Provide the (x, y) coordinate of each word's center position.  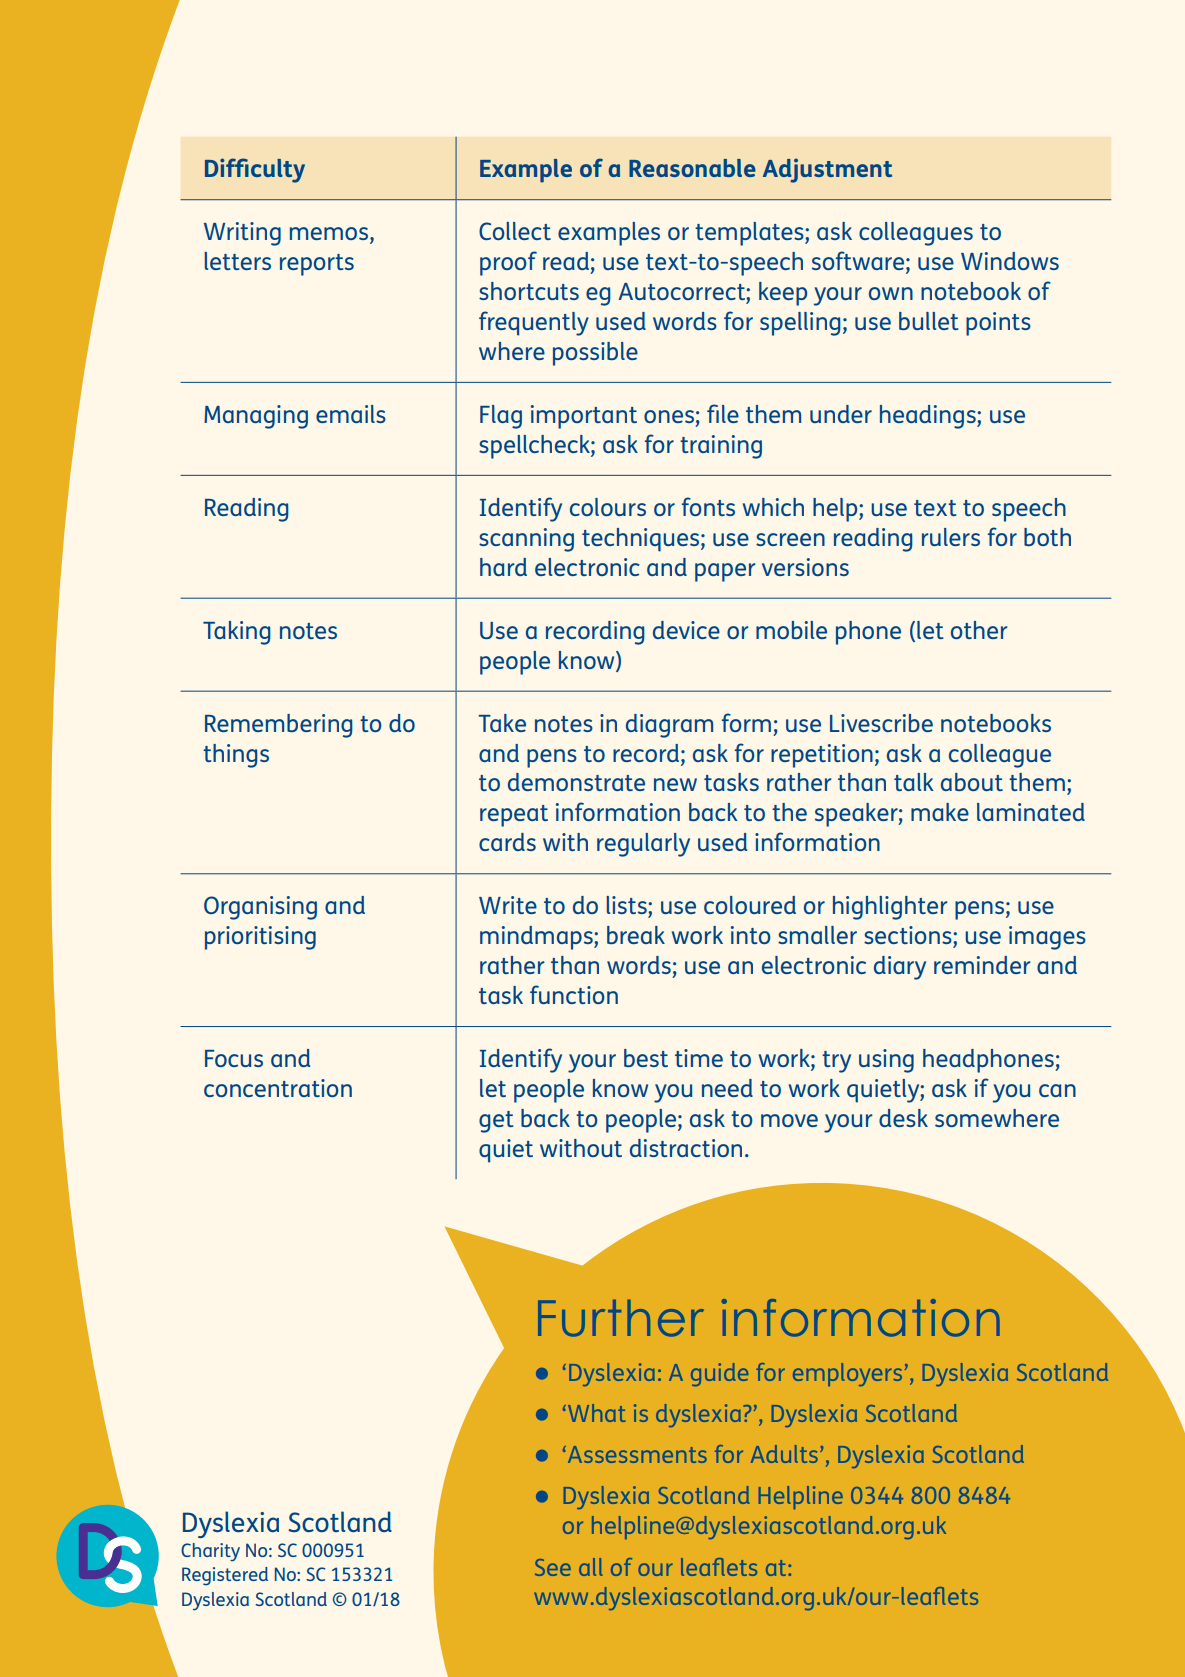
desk (903, 1118)
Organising (260, 908)
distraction (686, 1148)
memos (330, 235)
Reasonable (692, 168)
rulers (951, 537)
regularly (643, 845)
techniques (640, 540)
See (553, 1567)
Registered (225, 1576)
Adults (784, 1454)
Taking (237, 633)
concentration (278, 1088)
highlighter (890, 908)
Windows (1010, 261)
